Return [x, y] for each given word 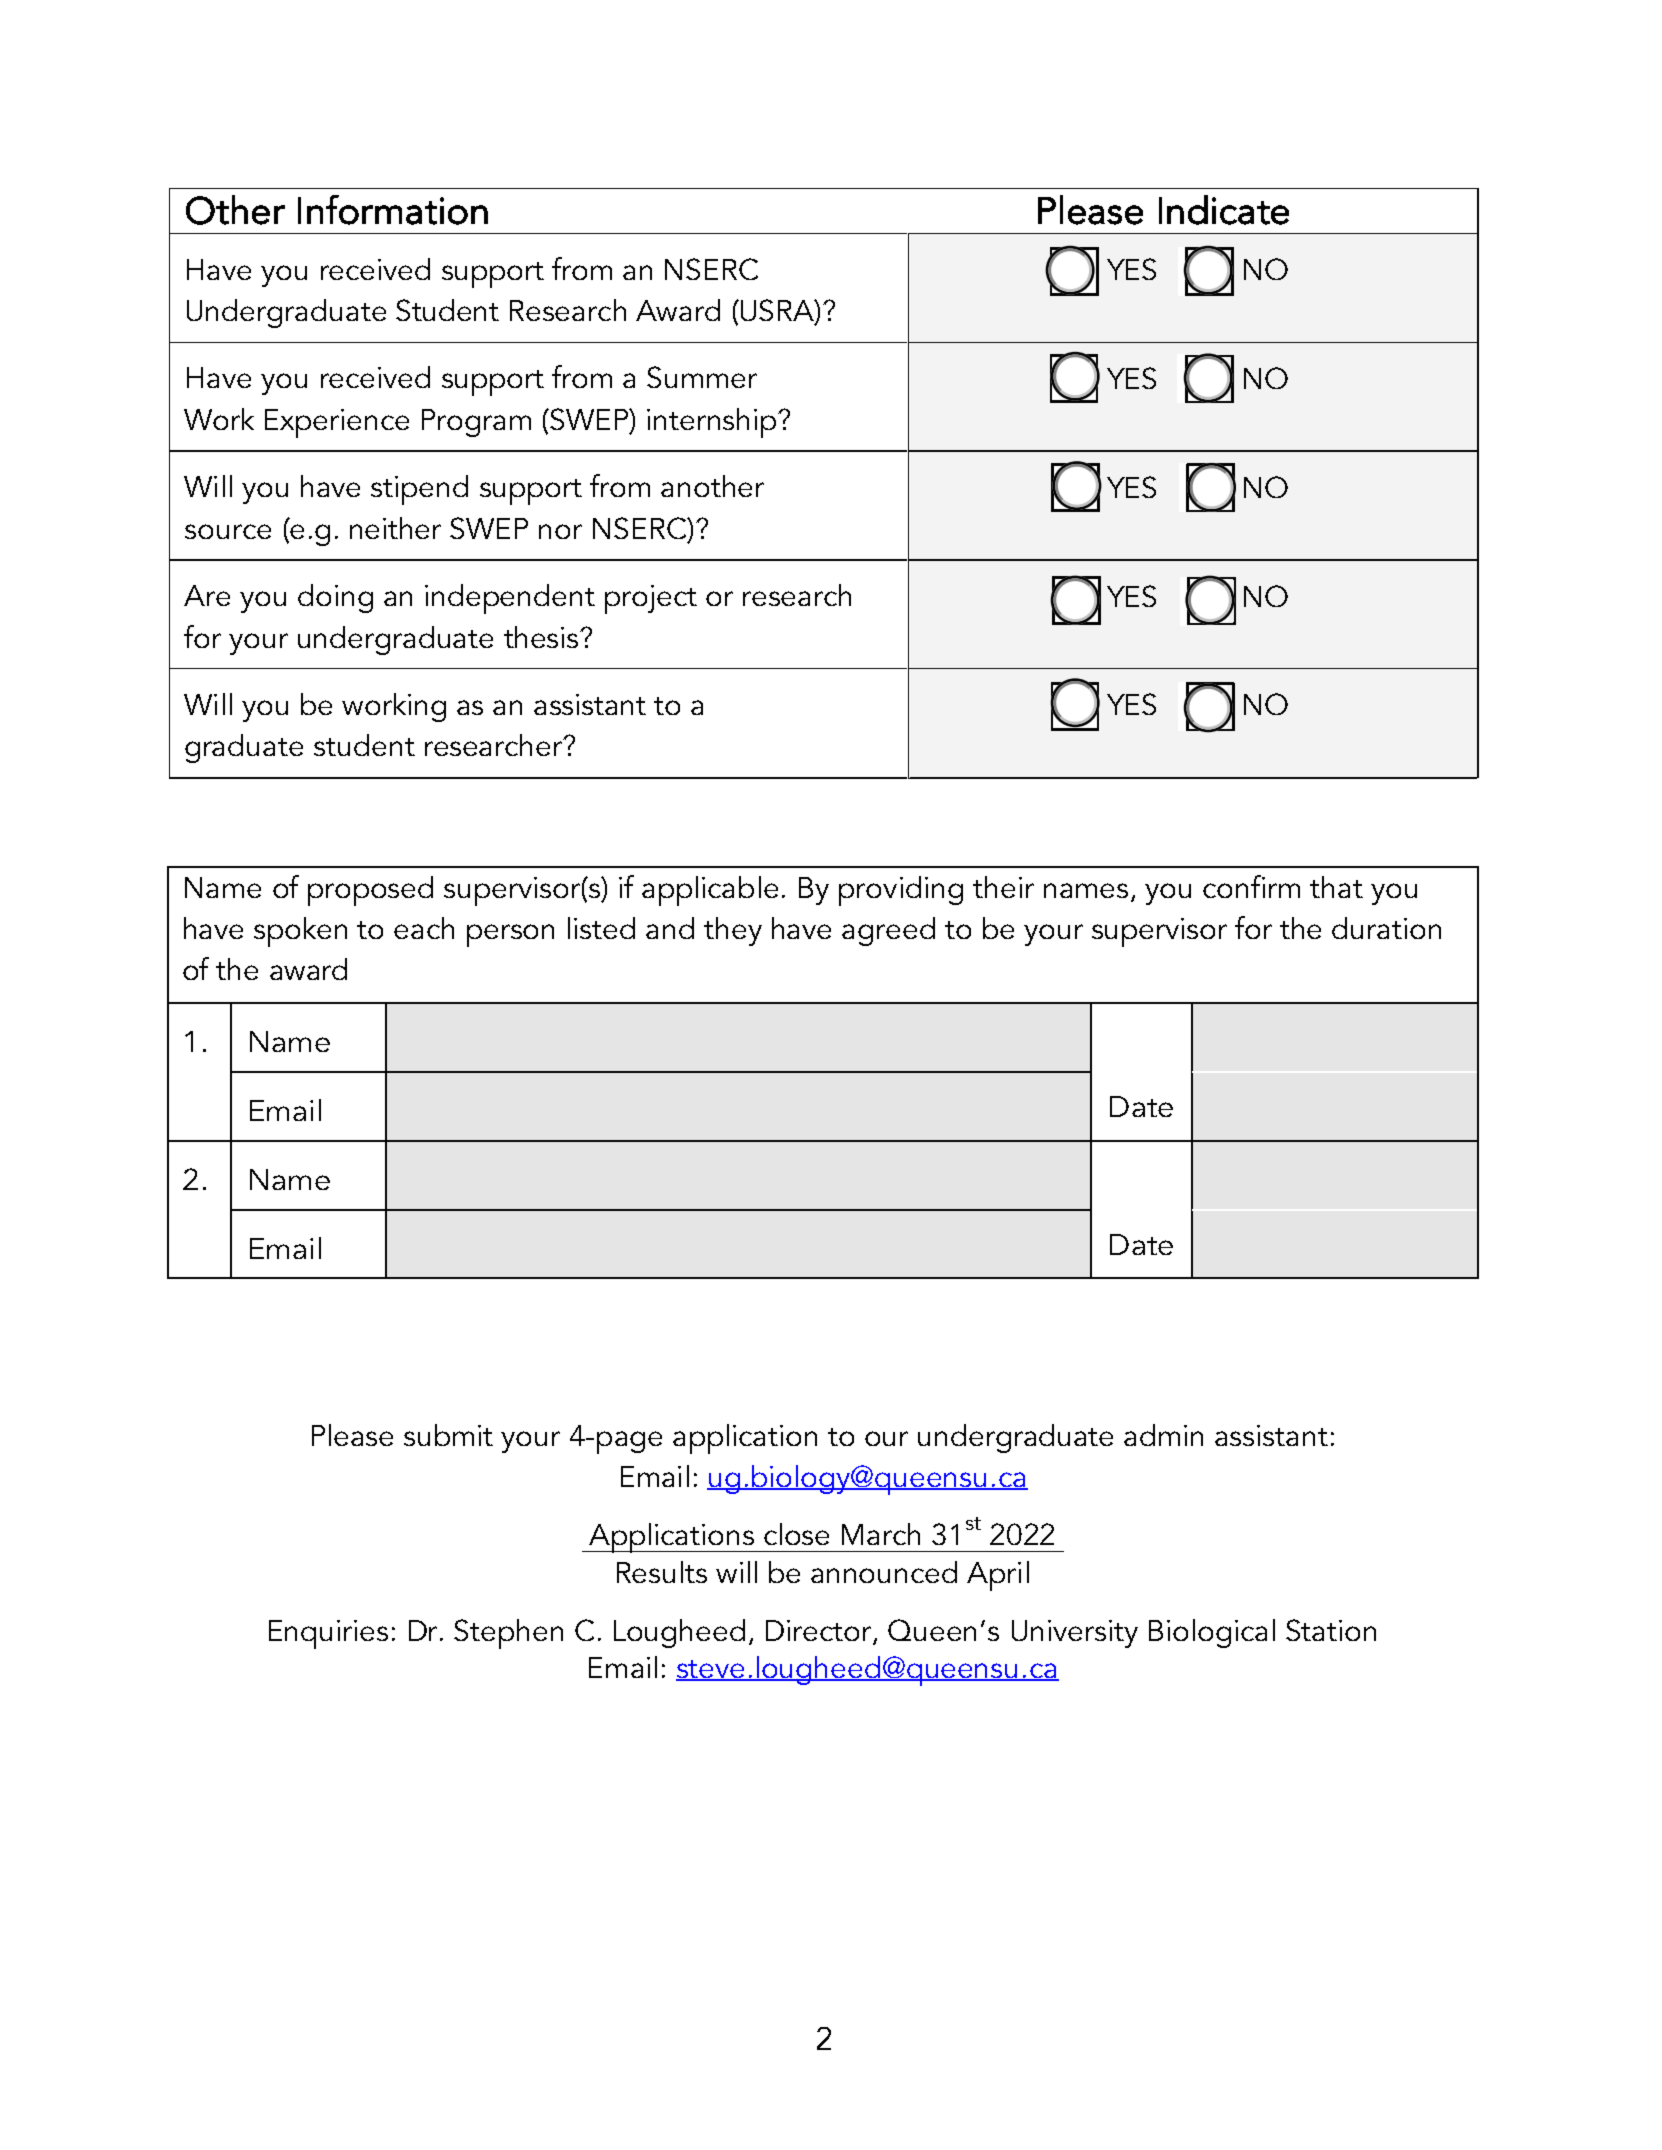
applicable [710, 891]
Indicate [1224, 210]
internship [713, 423]
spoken [300, 932]
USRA [777, 311]
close [796, 1534]
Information [393, 210]
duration [1386, 928]
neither [395, 528]
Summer [702, 377]
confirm [1251, 886]
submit [448, 1435]
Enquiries [328, 1634]
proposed [370, 891]
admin [1163, 1435]
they [733, 931]
